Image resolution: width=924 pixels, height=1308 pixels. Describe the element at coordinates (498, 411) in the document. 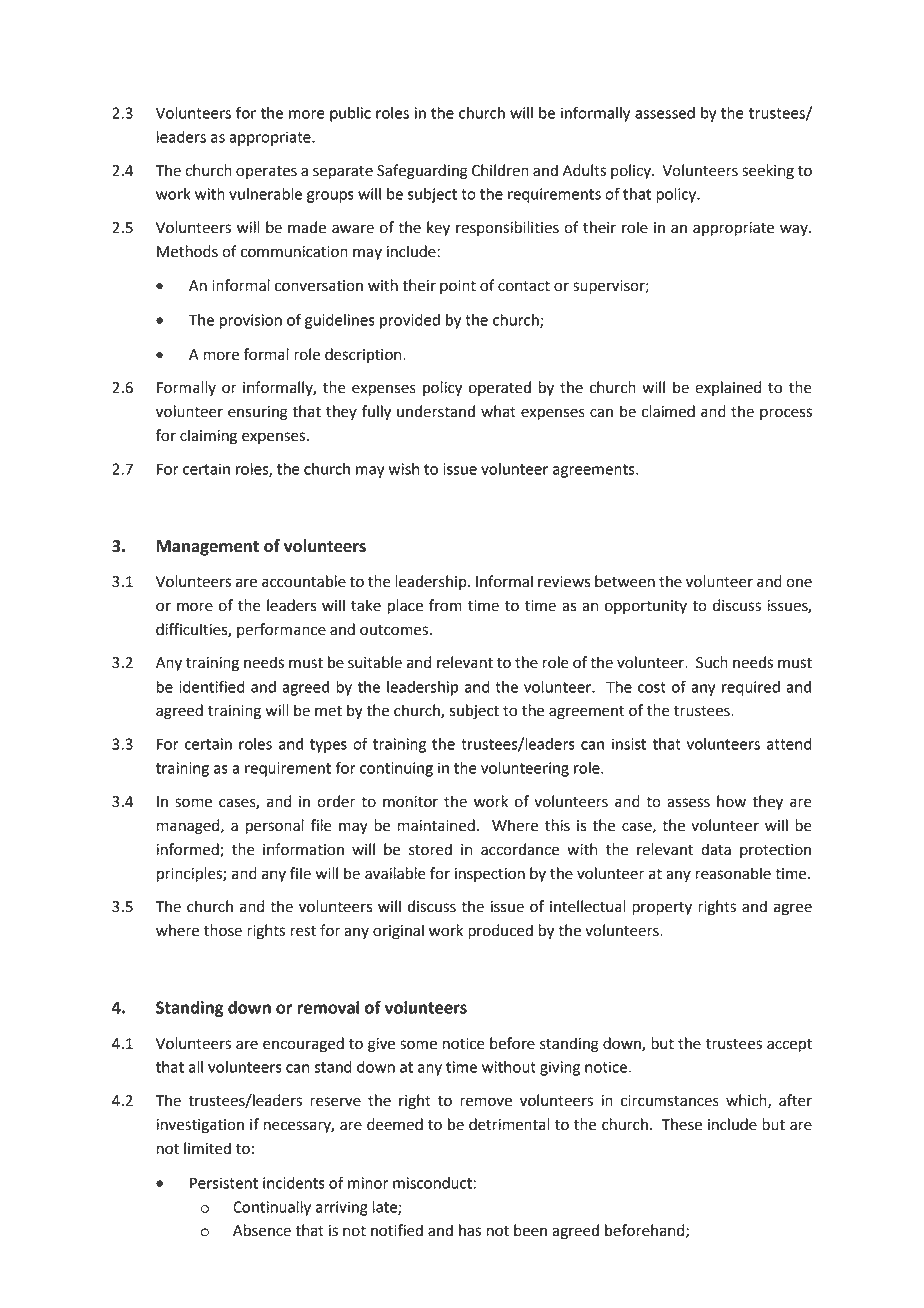

I see `what` at that location.
